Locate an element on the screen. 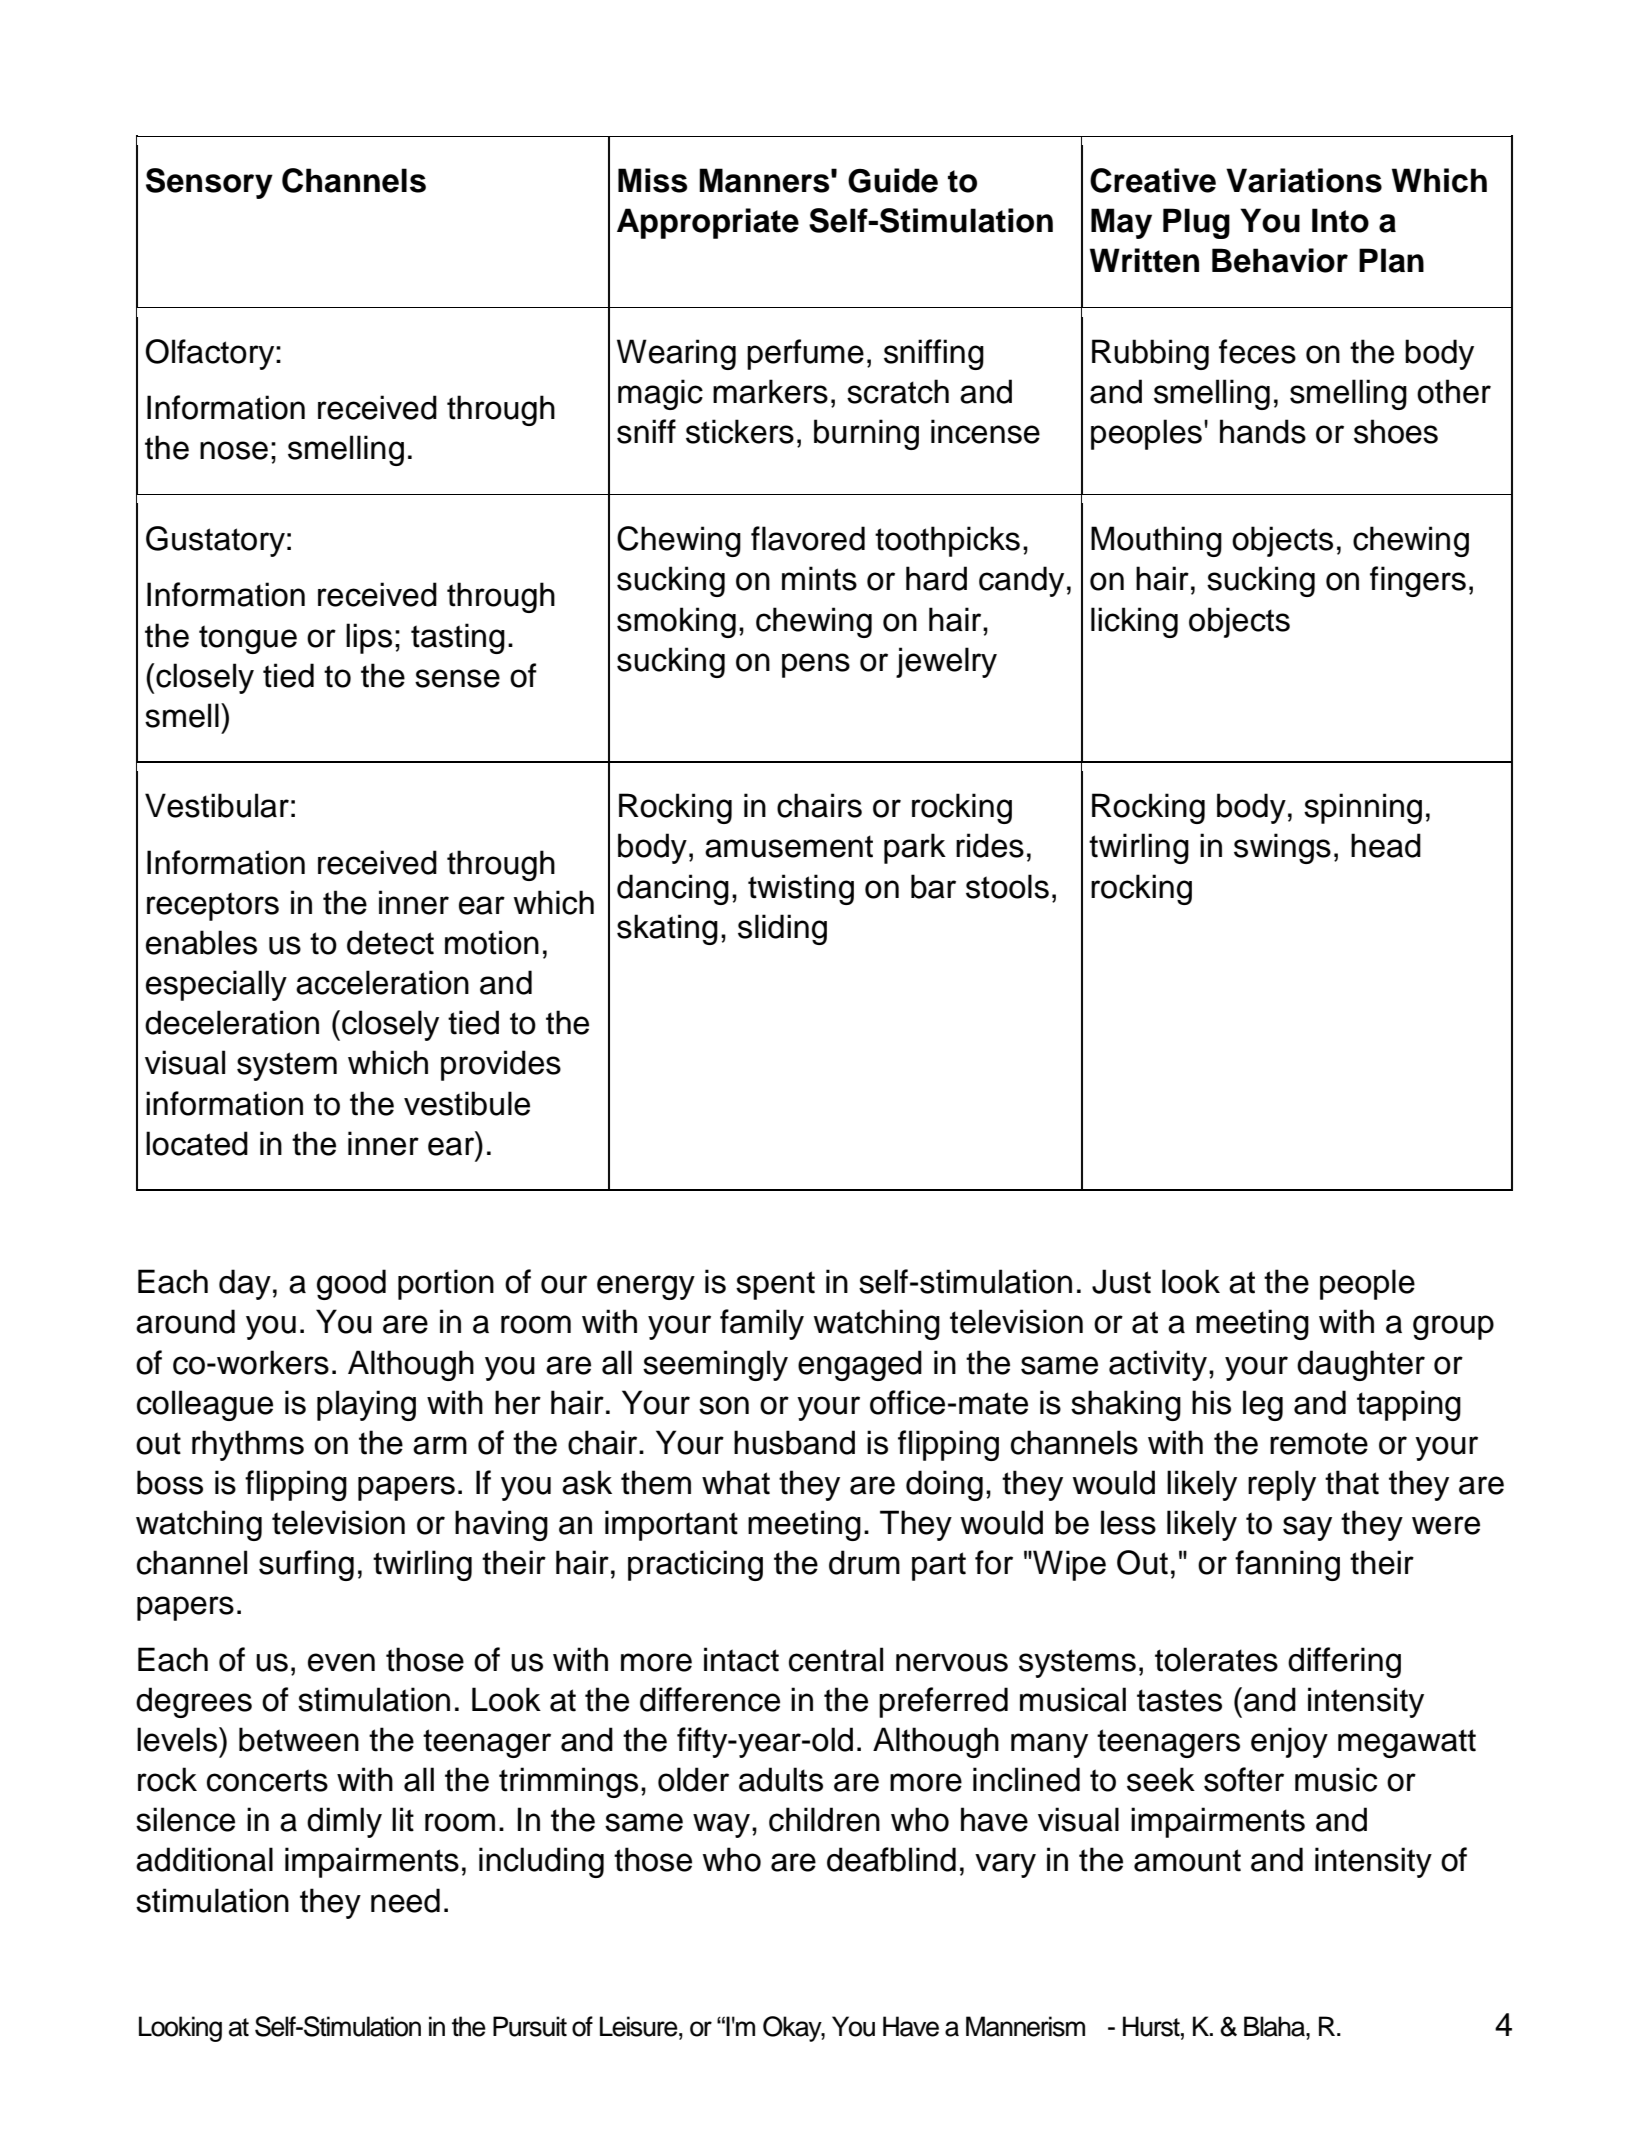  deafblind is located at coordinates (891, 1859).
